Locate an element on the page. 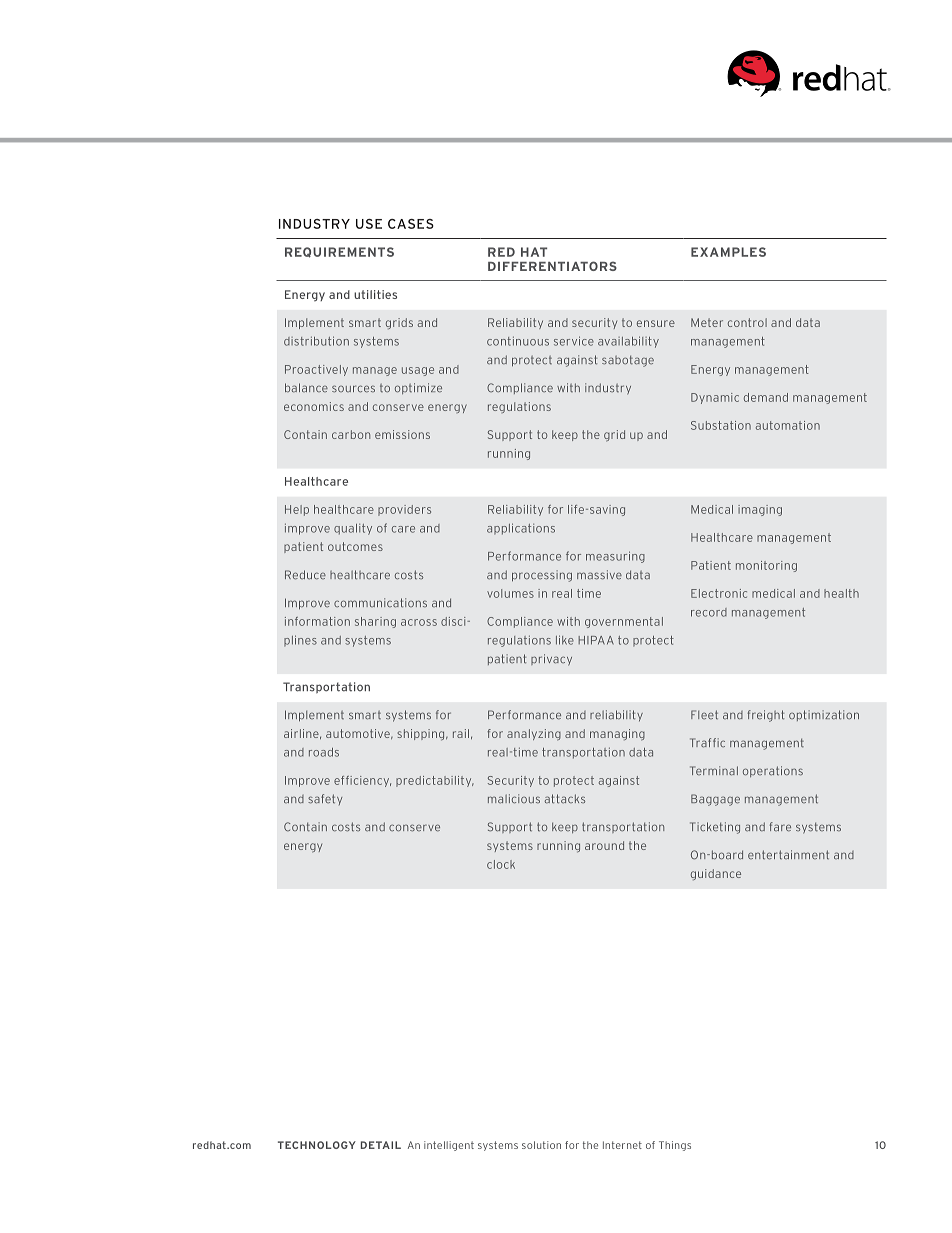 This page has height=1233, width=952. EXAMPLES is located at coordinates (728, 252).
